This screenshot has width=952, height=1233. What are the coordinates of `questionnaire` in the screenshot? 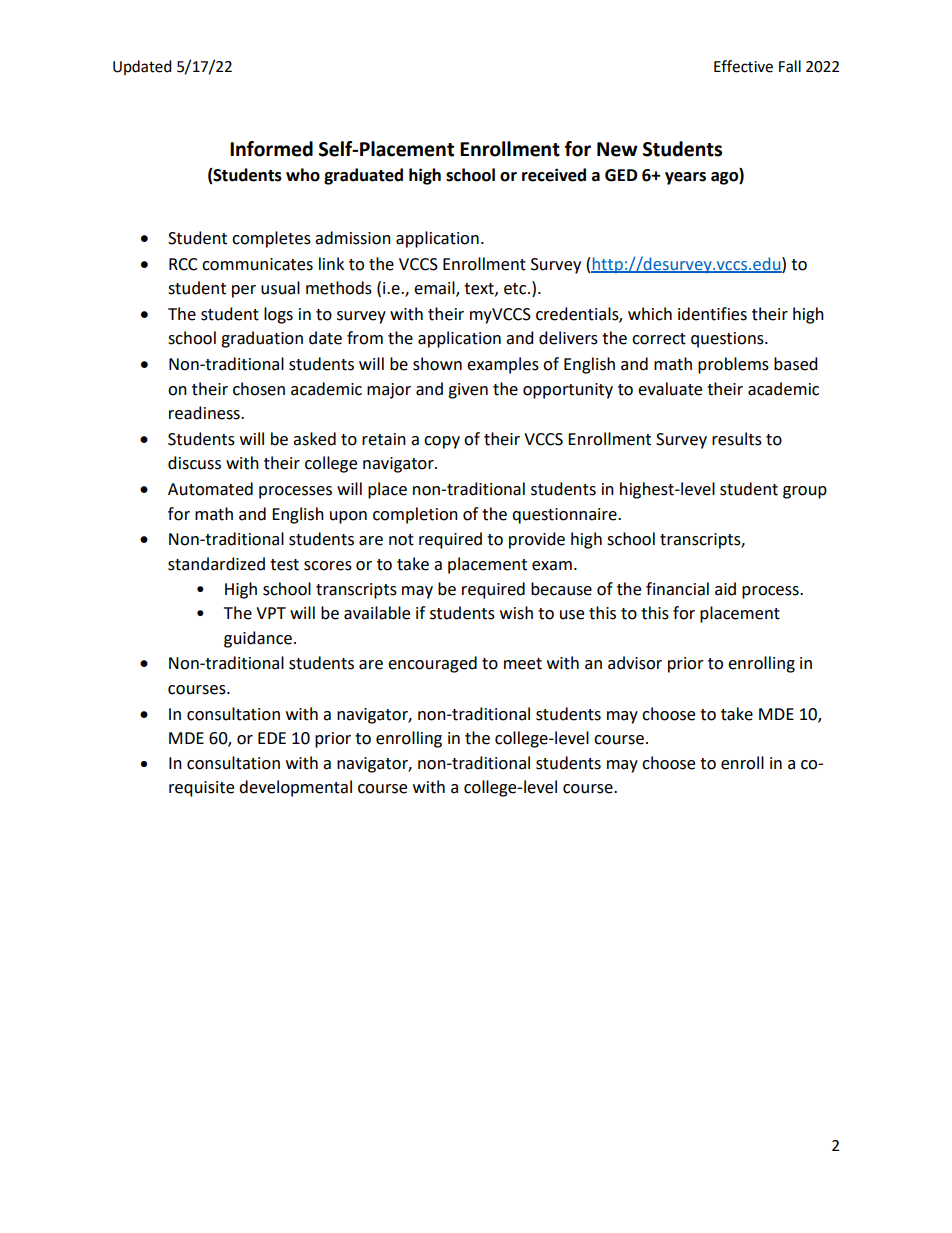 It's located at (565, 516).
